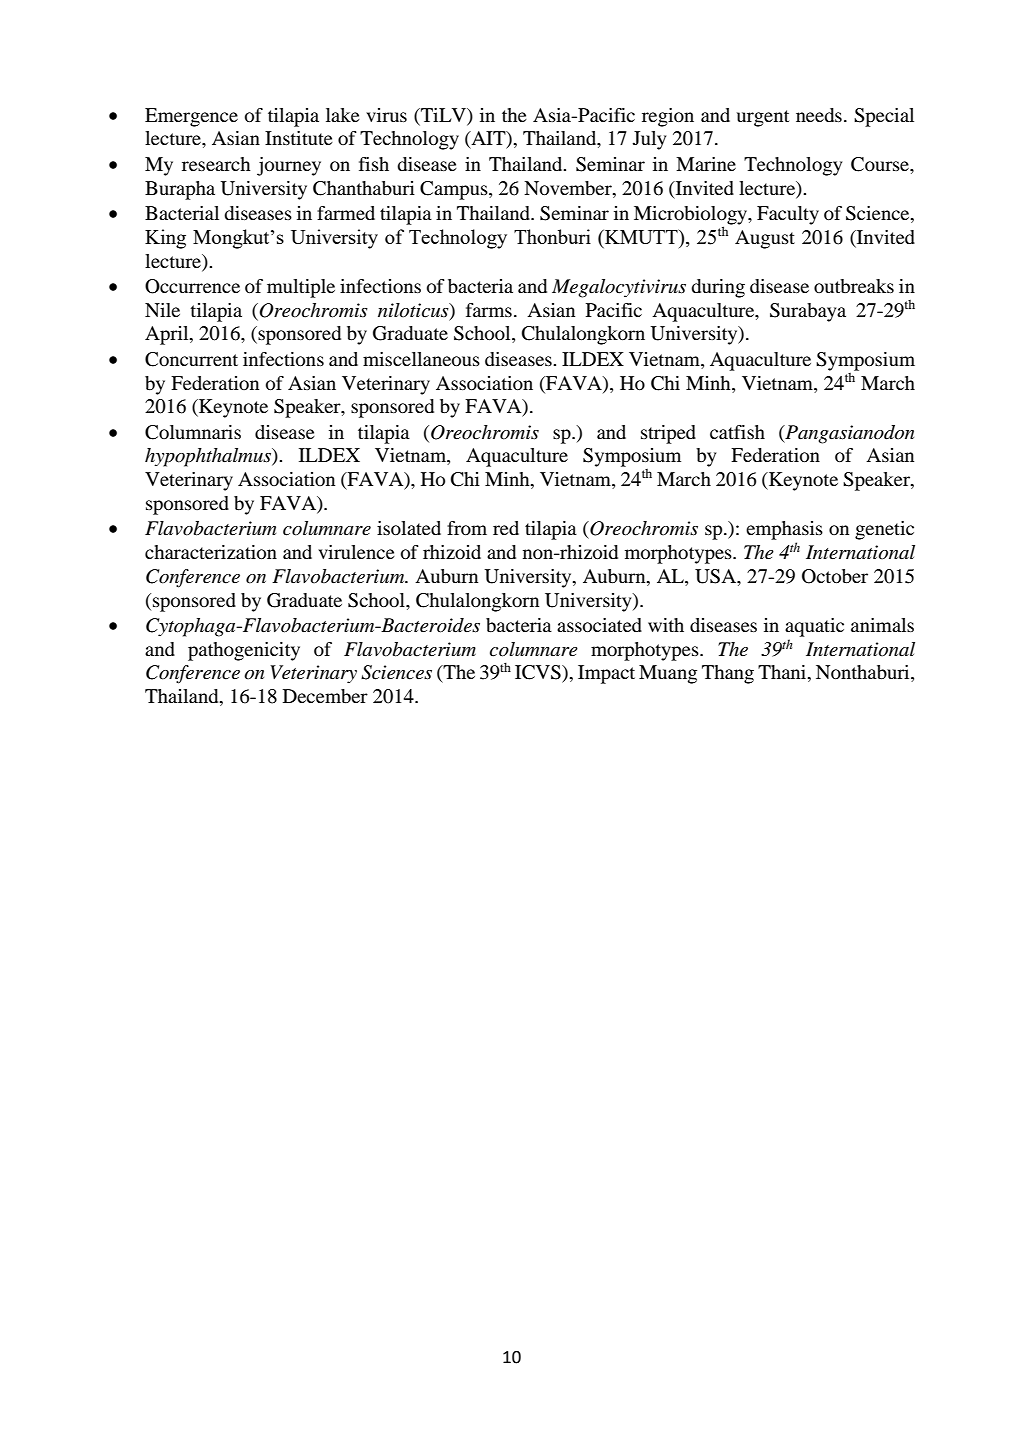  Describe the element at coordinates (819, 115) in the screenshot. I see `needs` at that location.
